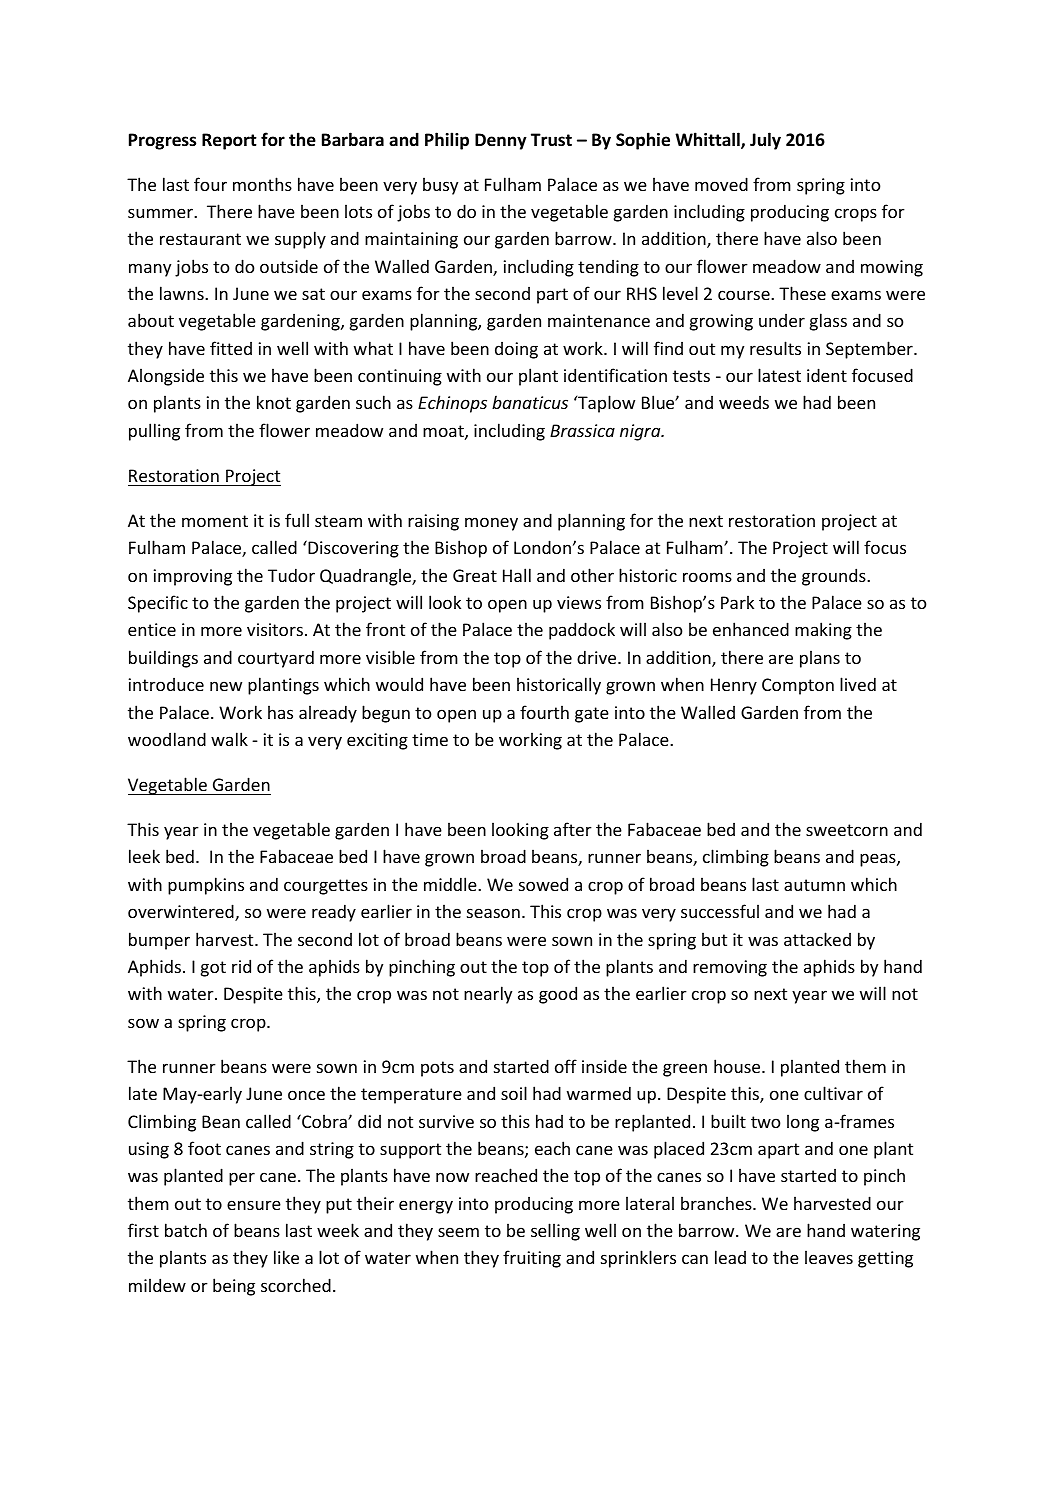  I want to click on good, so click(558, 995).
